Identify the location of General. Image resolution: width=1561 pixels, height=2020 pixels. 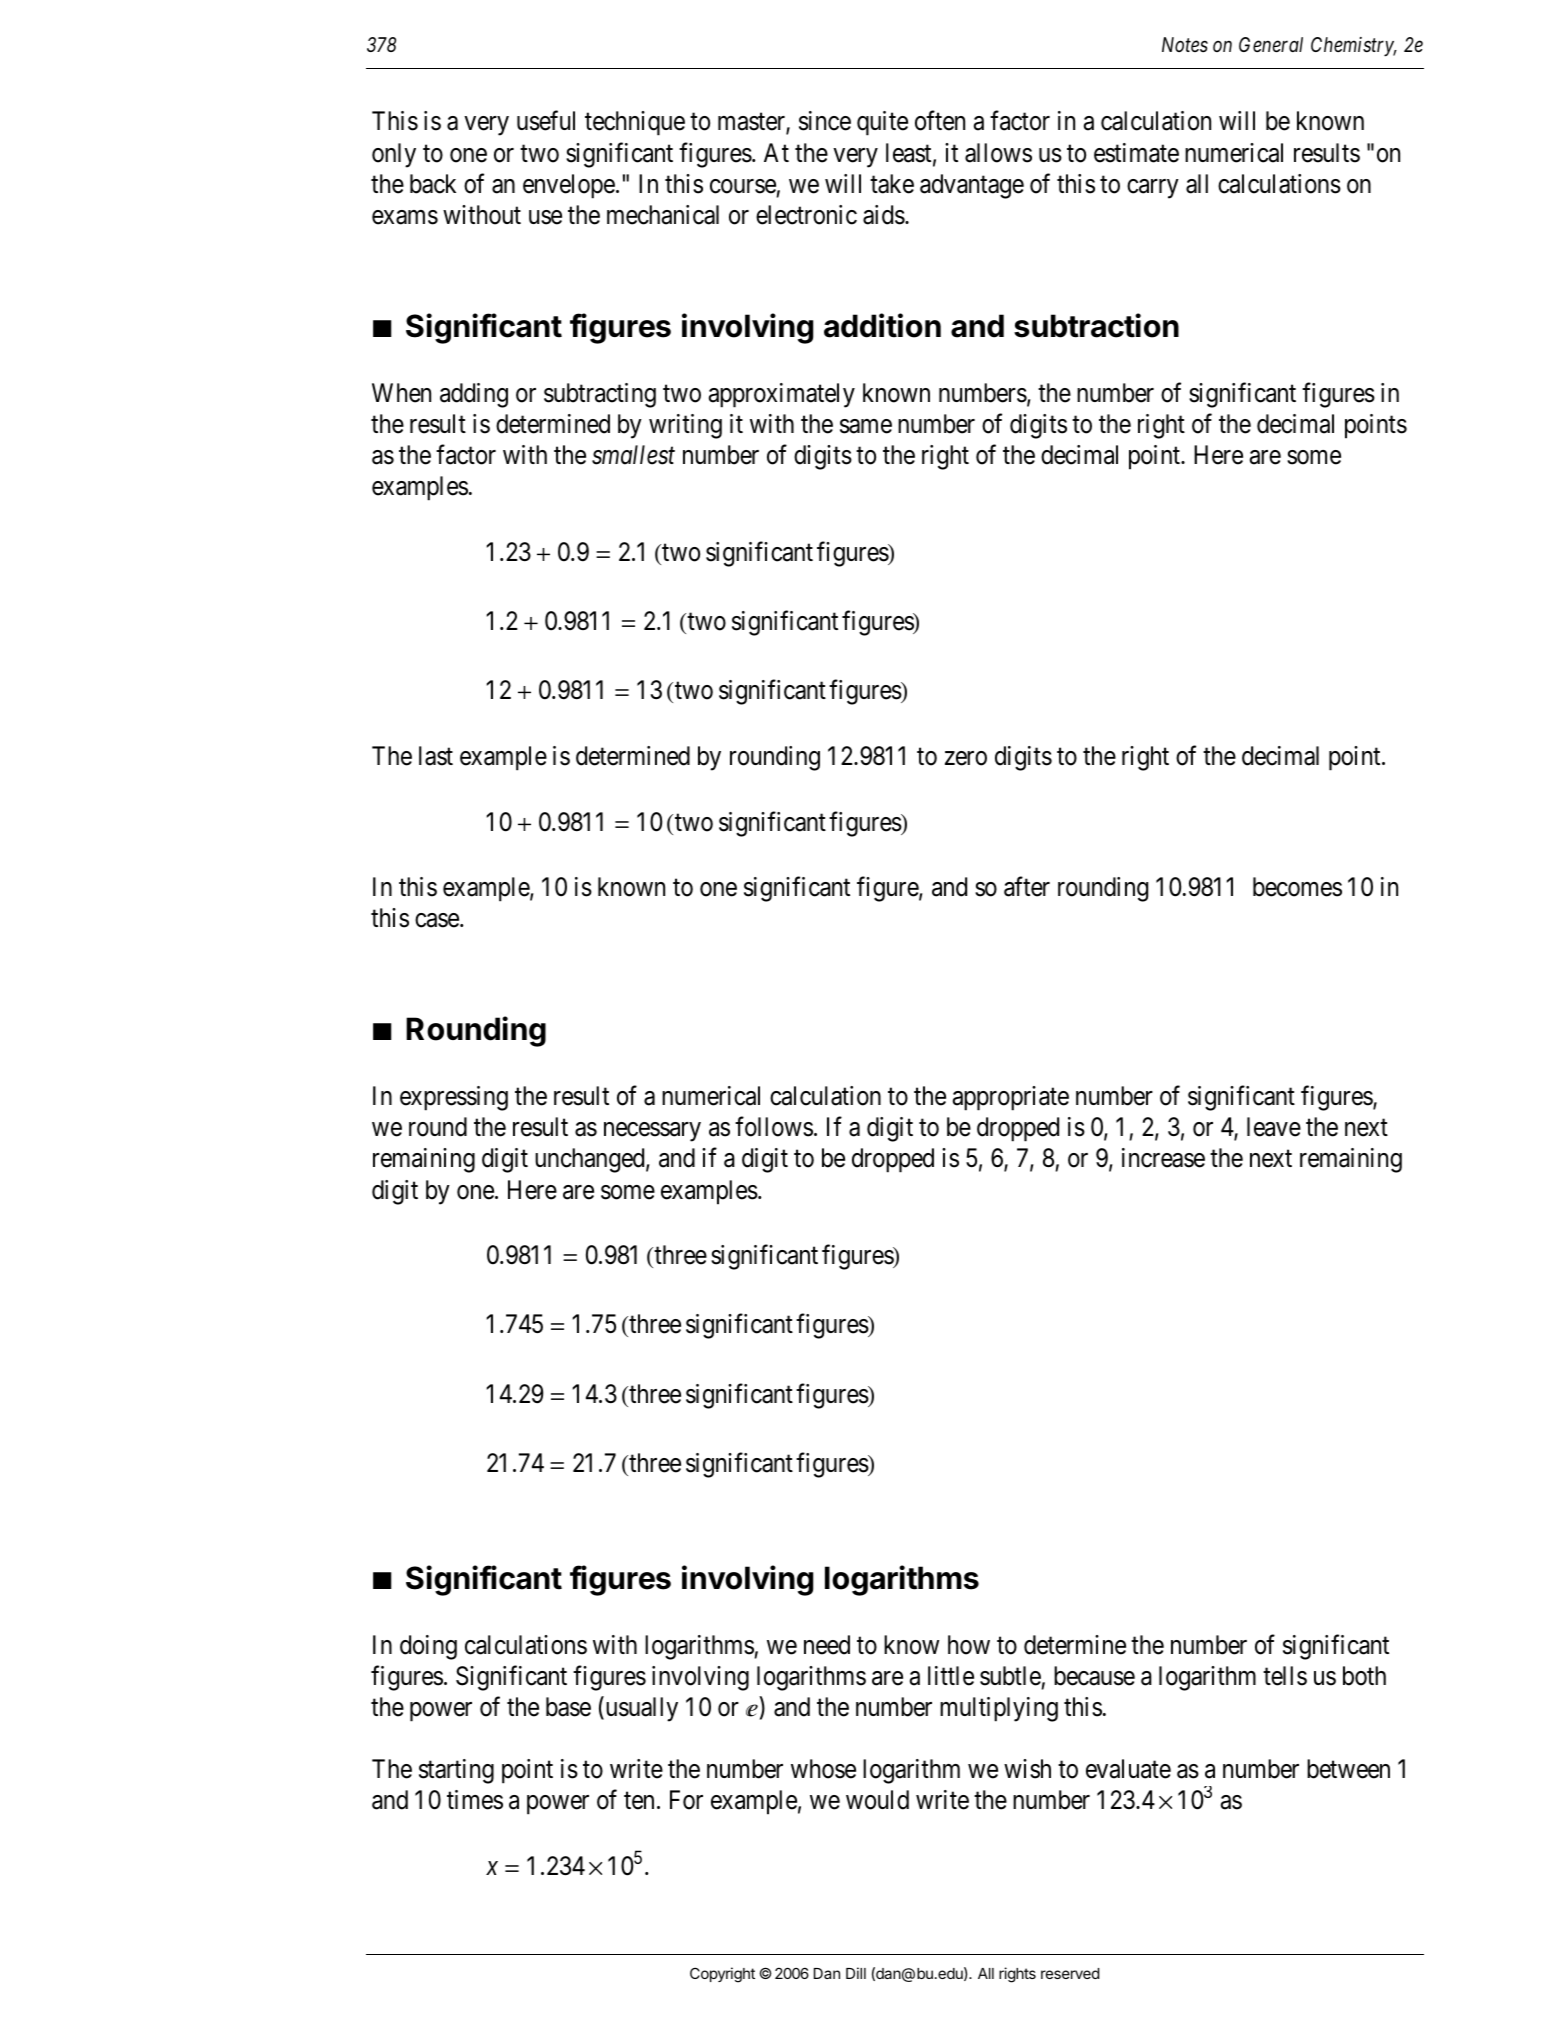
(1271, 45).
